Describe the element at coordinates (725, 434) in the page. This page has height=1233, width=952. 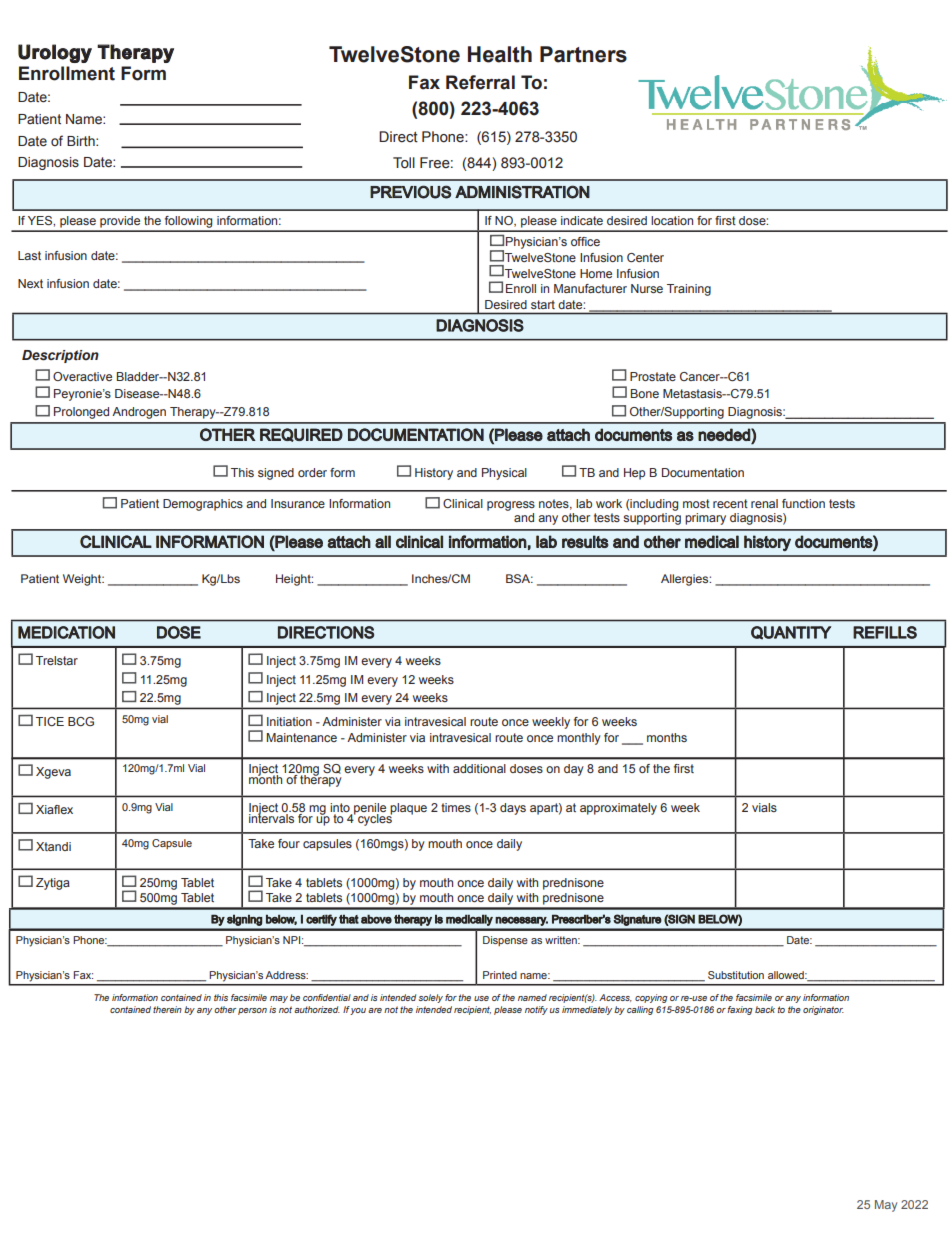
I see `needed` at that location.
